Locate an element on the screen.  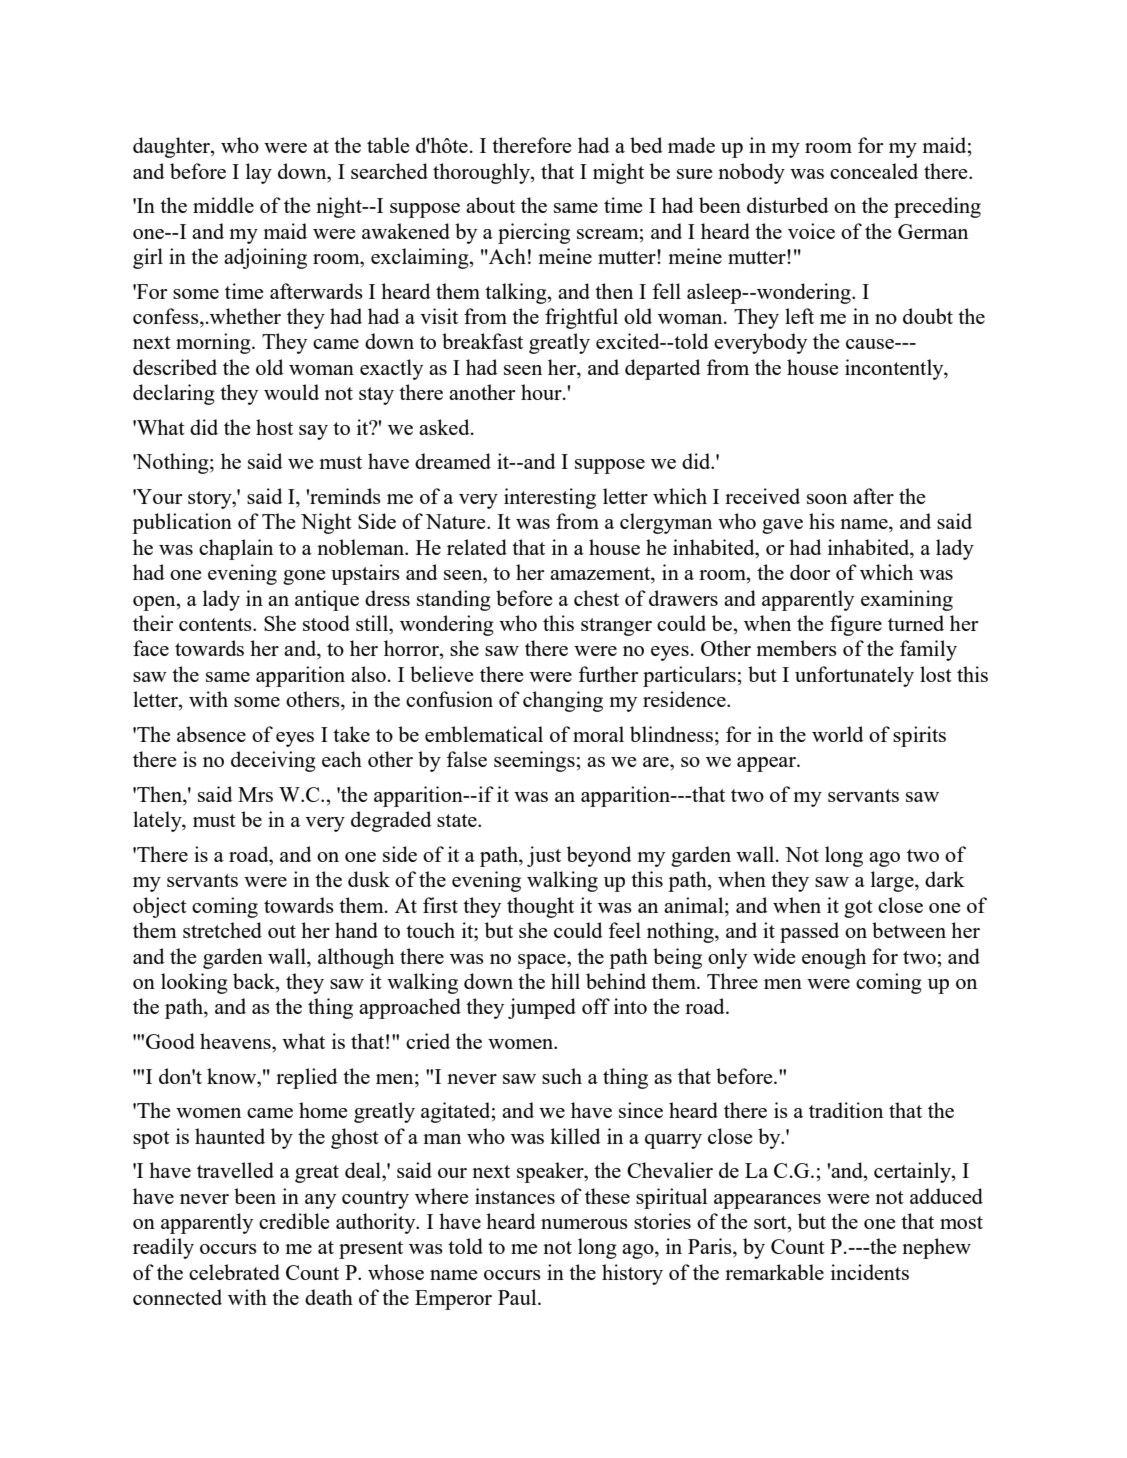
concealed is located at coordinates (874, 171).
